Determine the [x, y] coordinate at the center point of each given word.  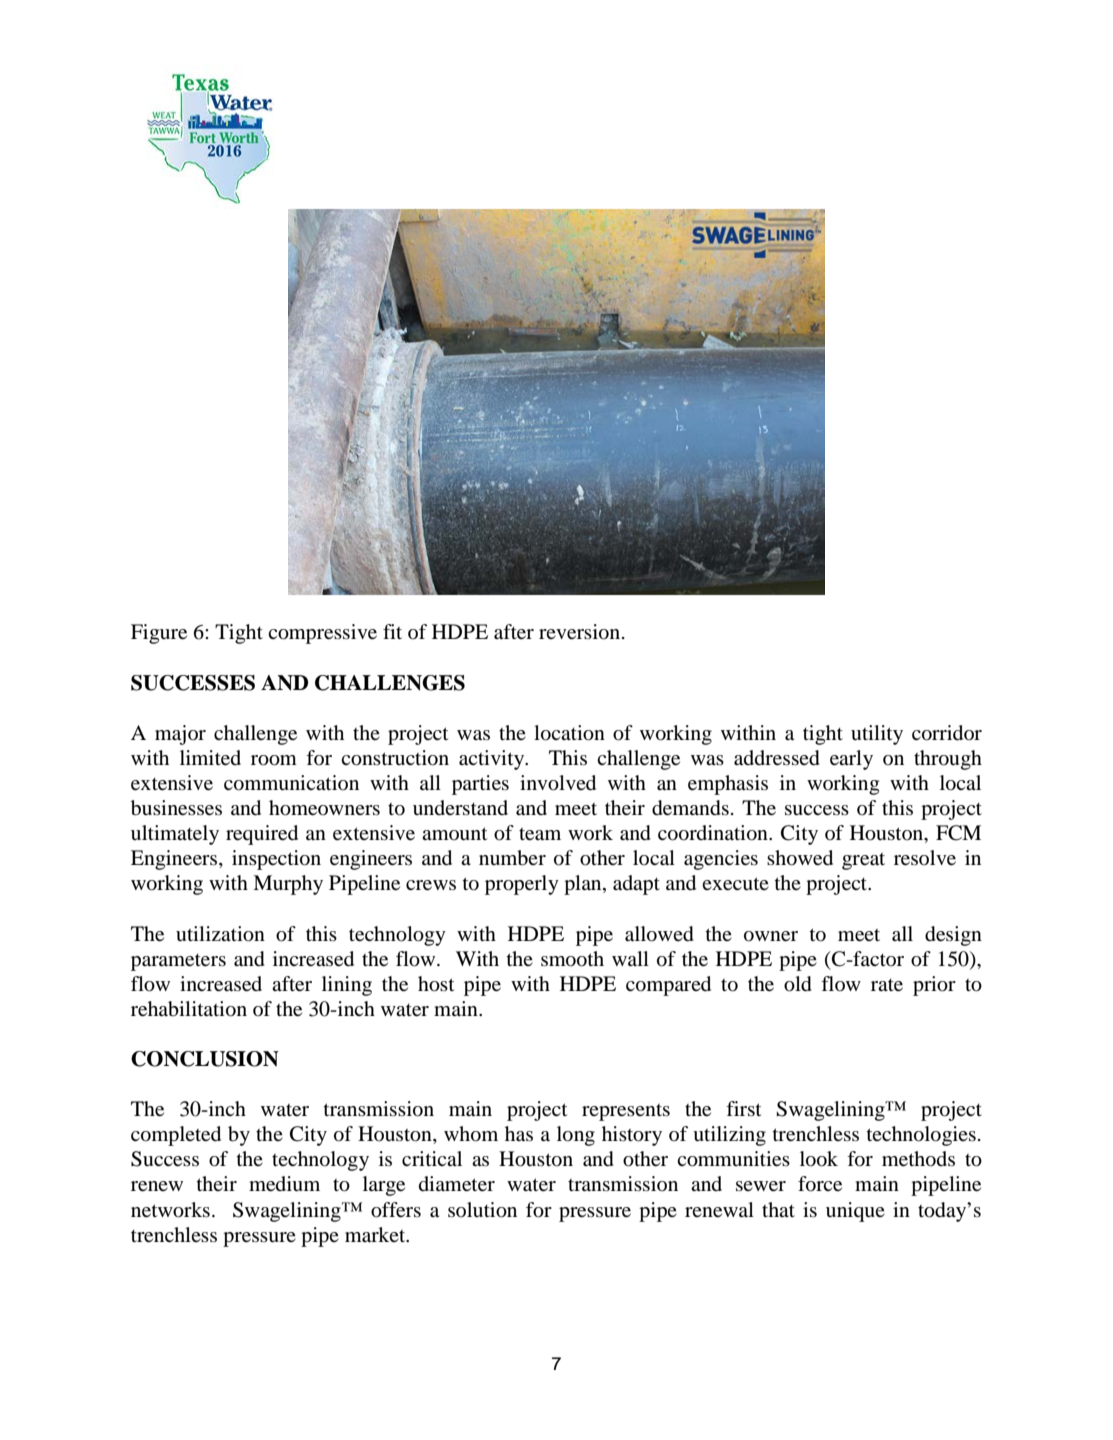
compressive [322, 634]
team [540, 834]
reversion [581, 632]
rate [887, 985]
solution [482, 1210]
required [262, 835]
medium [284, 1184]
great [863, 861]
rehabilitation [189, 1009]
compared [668, 986]
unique [855, 1212]
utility [877, 735]
